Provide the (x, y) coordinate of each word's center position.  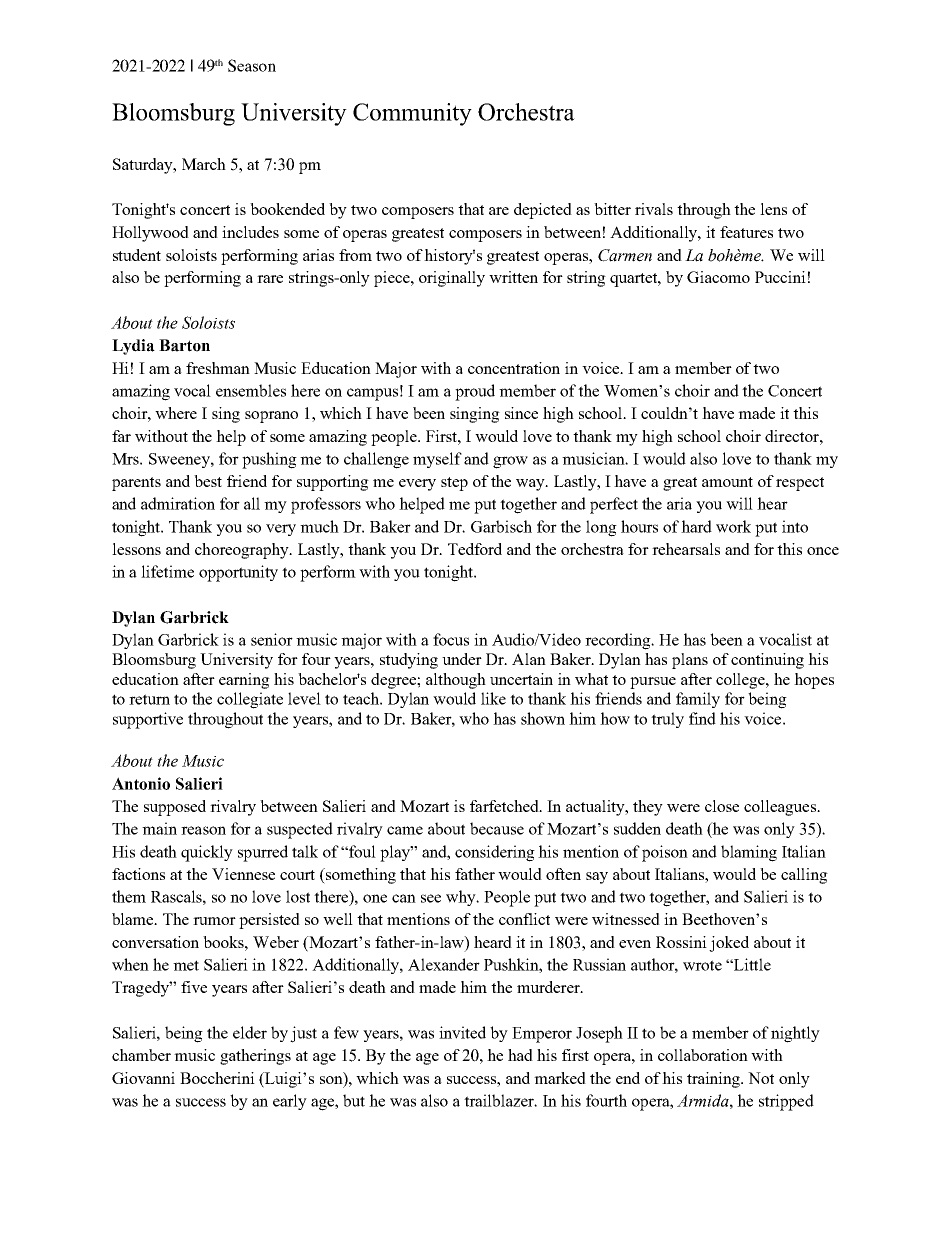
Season (252, 65)
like (493, 698)
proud (475, 392)
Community (412, 114)
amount (727, 482)
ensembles (251, 390)
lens (773, 209)
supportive (148, 720)
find (702, 718)
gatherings (255, 1057)
